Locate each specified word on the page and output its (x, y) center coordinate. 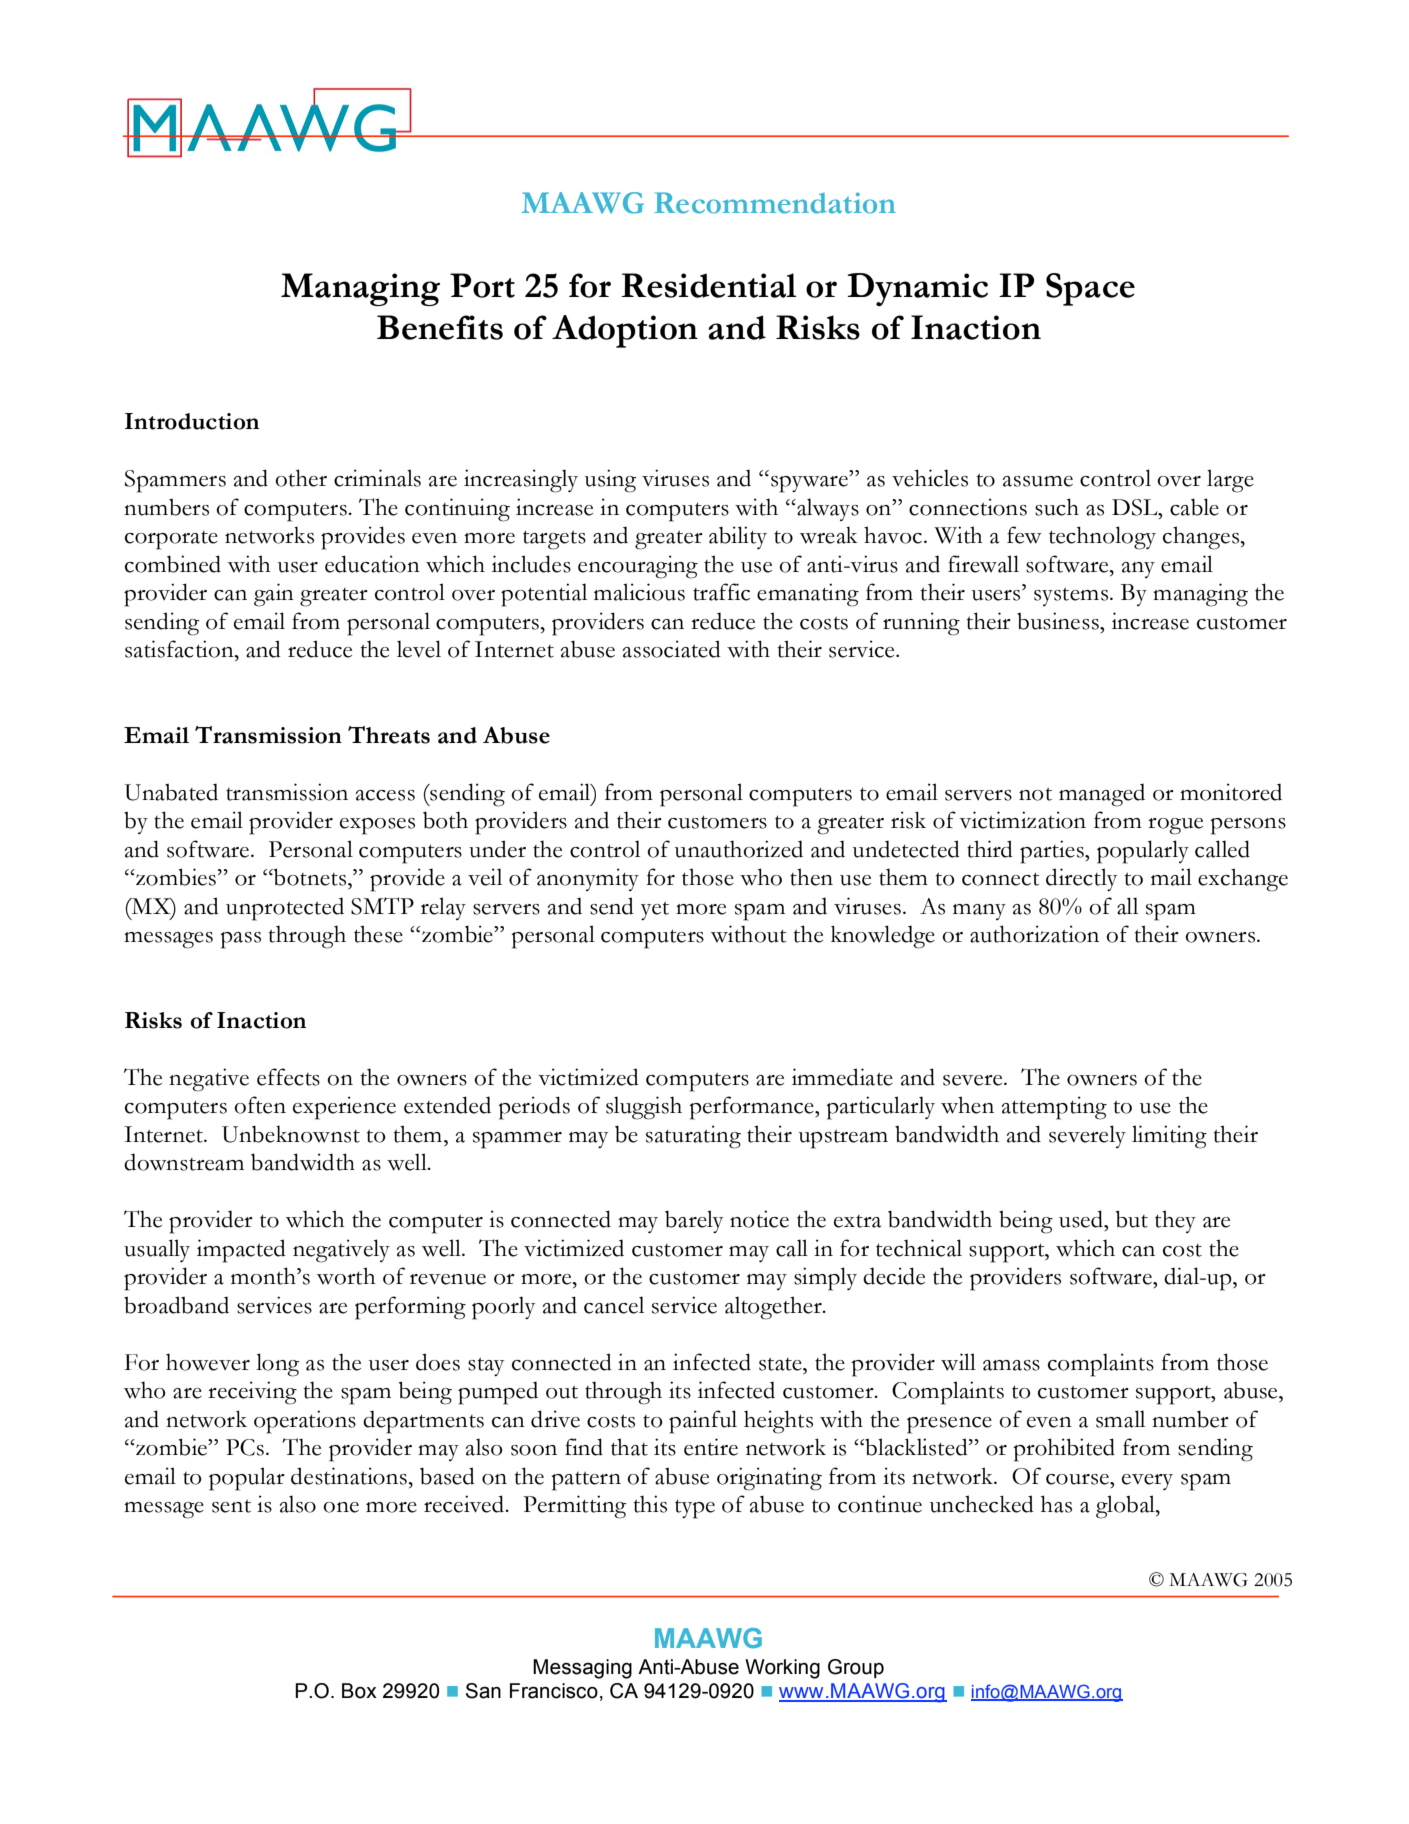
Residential (709, 285)
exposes (377, 826)
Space (1090, 289)
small (1120, 1419)
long (277, 1365)
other (301, 478)
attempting (1054, 1108)
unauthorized (739, 849)
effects (288, 1077)
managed (1102, 795)
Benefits (440, 327)
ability (738, 537)
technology (1102, 538)
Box (359, 1691)
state (781, 1364)
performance (752, 1108)
